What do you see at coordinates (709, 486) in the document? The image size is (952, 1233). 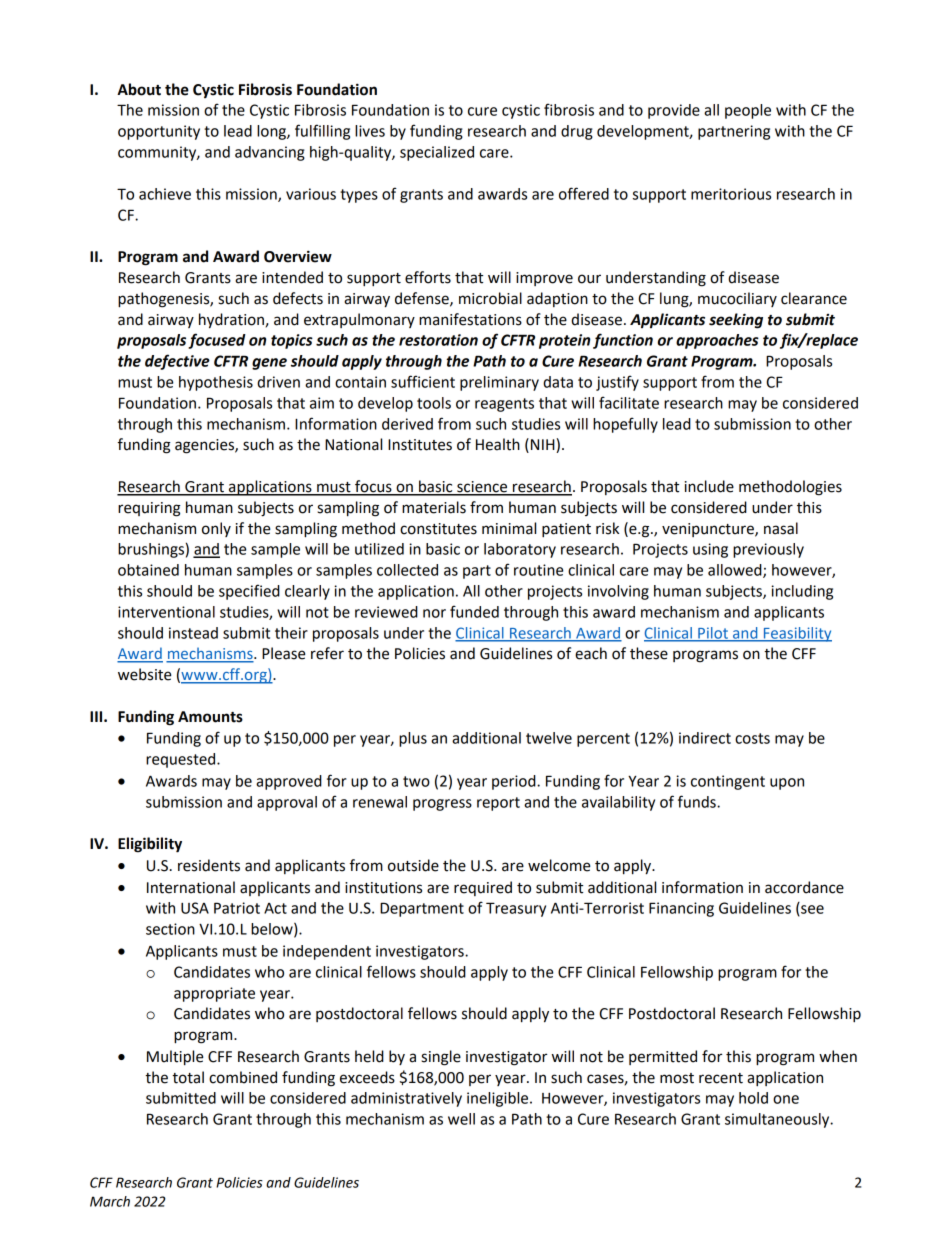 I see `include` at bounding box center [709, 486].
